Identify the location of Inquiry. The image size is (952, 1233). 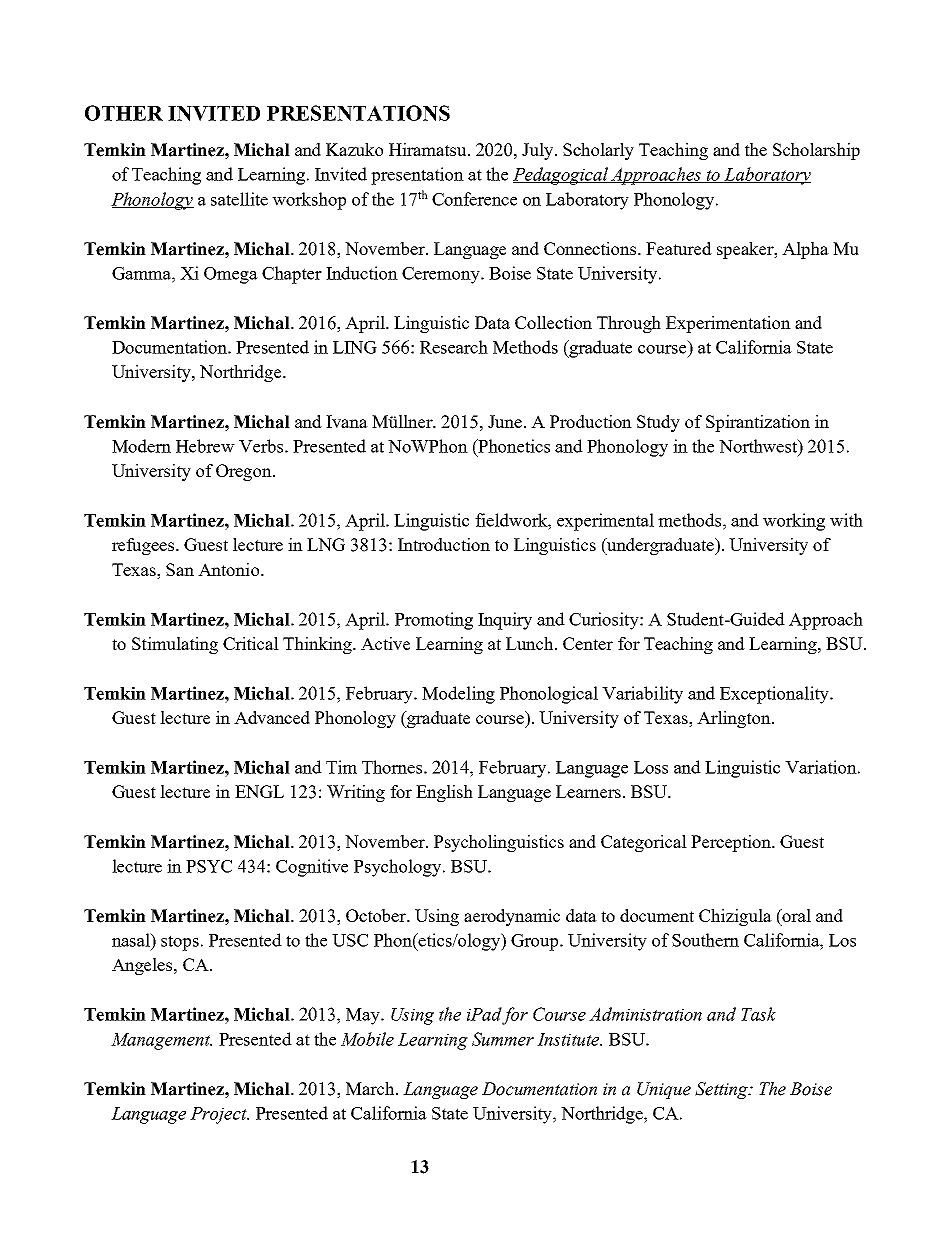
(505, 621).
